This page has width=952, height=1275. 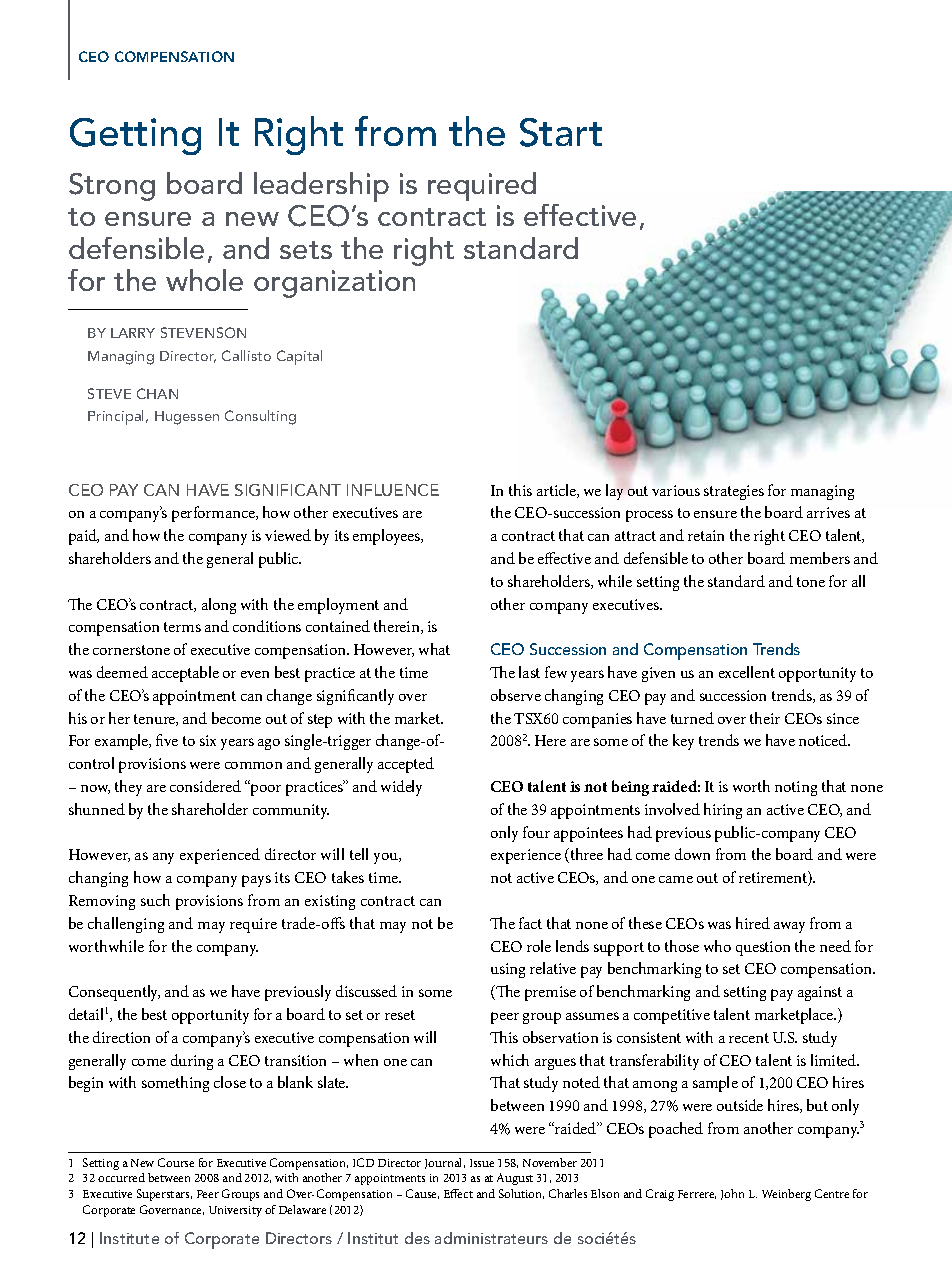 I want to click on performance, so click(x=214, y=514).
